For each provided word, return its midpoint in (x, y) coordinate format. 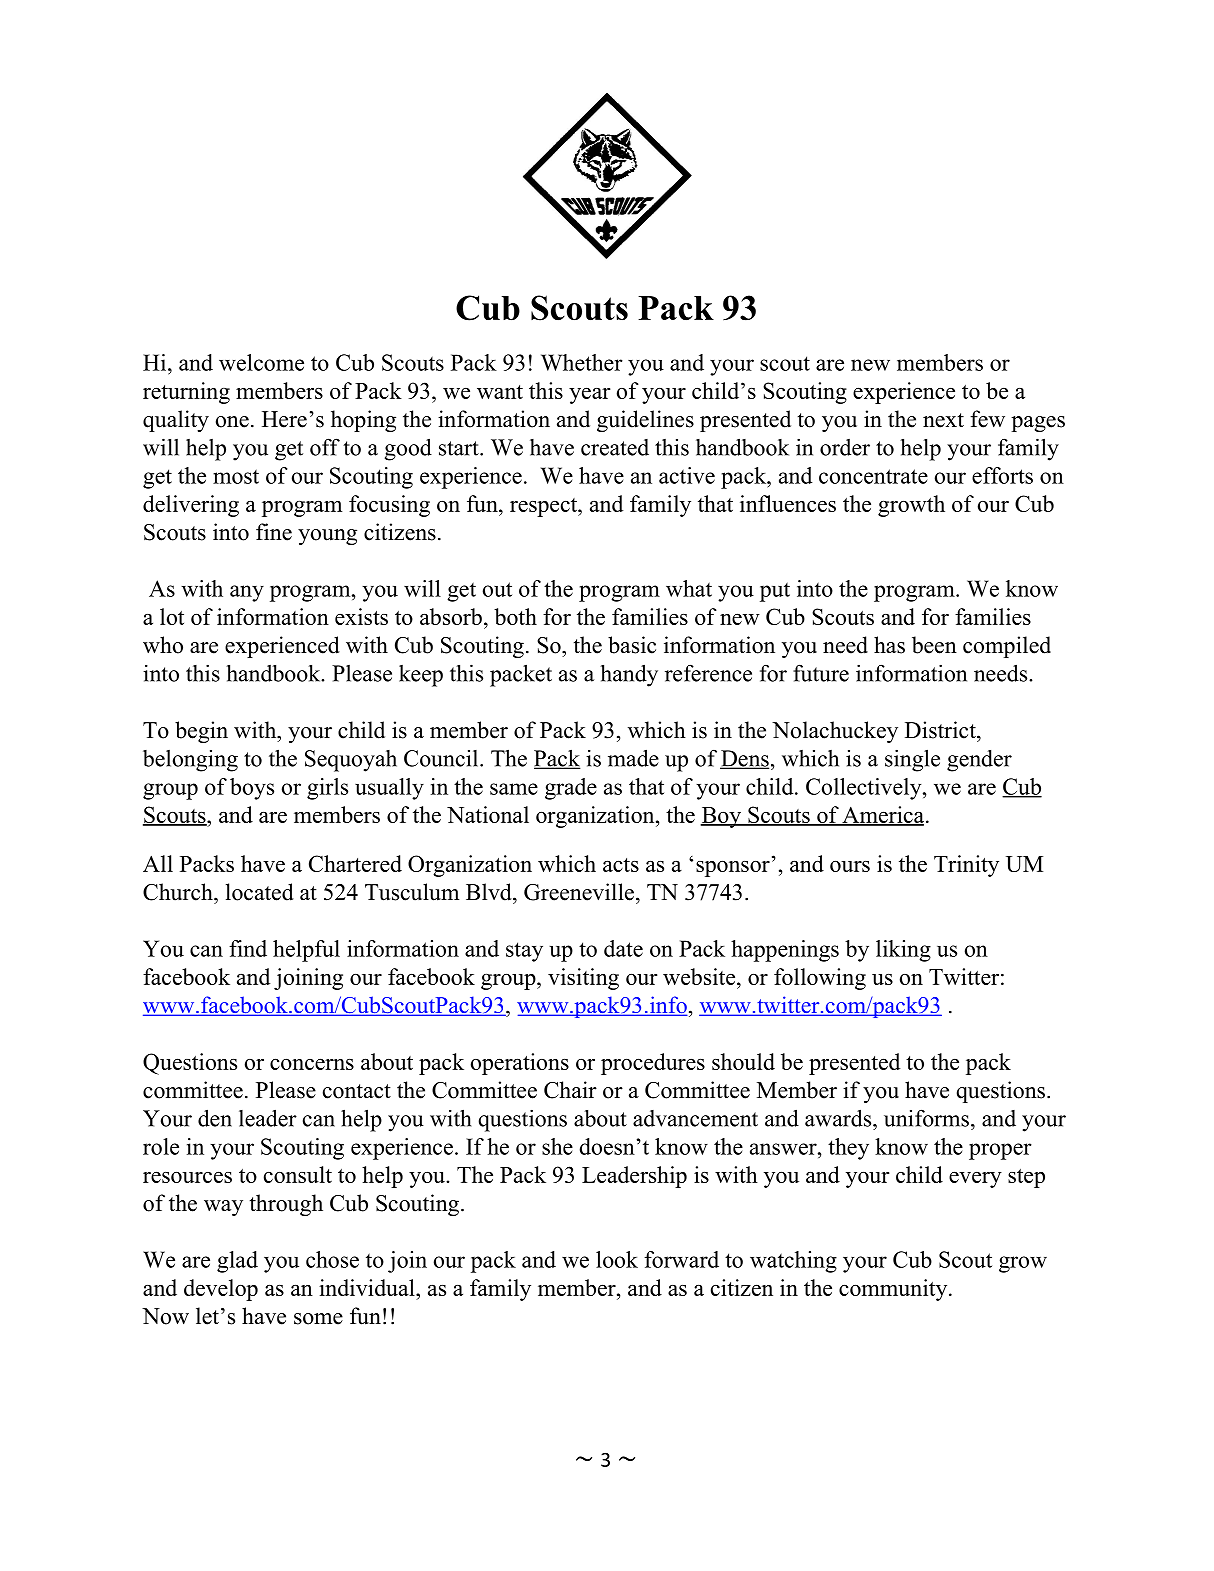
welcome (261, 362)
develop (221, 1290)
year (590, 396)
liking (903, 951)
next (943, 420)
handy (629, 675)
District (941, 730)
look (617, 1259)
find (248, 948)
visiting (583, 979)
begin (201, 732)
